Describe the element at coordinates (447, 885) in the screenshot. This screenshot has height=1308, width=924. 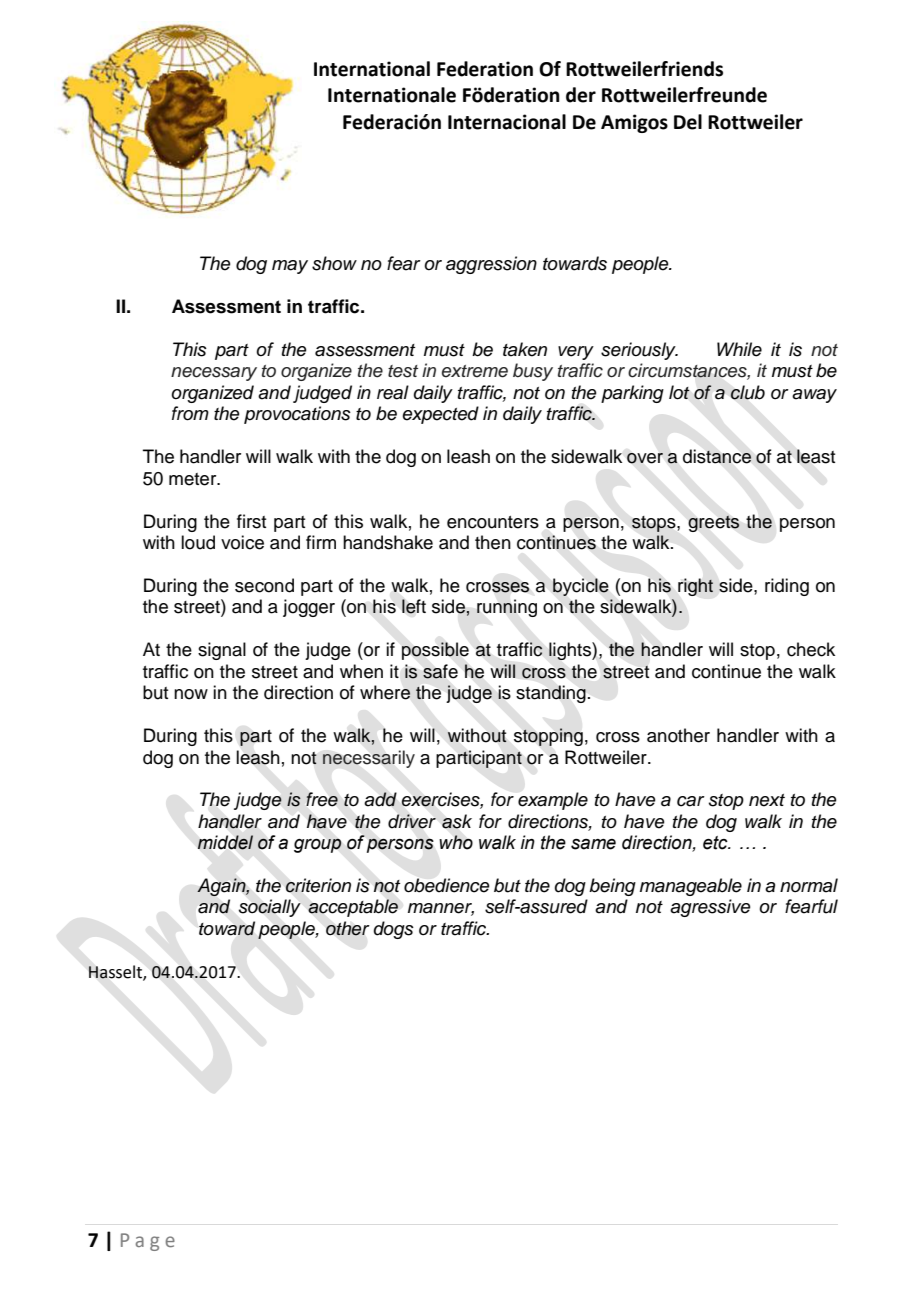
I see `obedience` at that location.
